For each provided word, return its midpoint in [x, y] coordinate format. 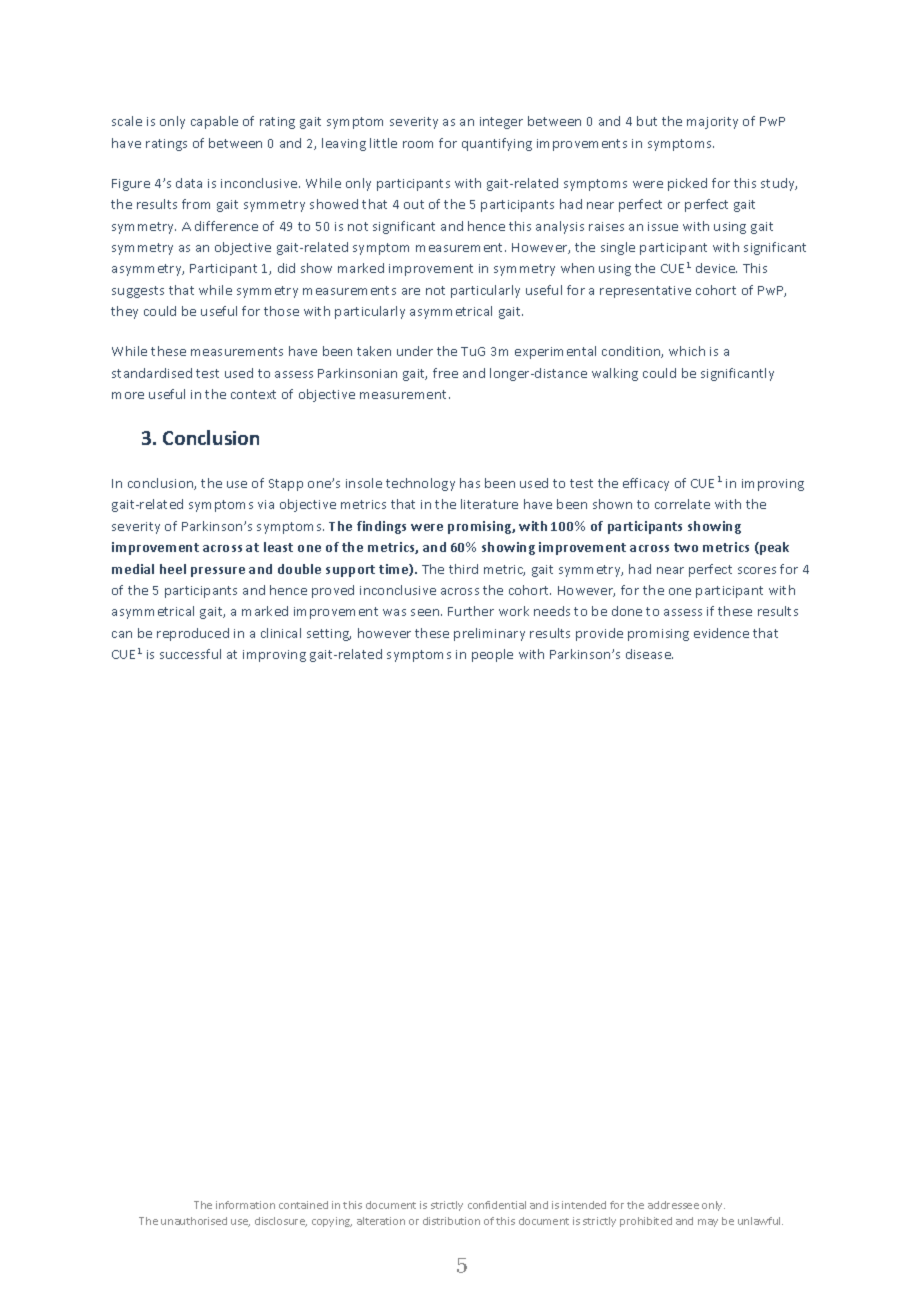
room [418, 144]
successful [190, 654]
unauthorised [194, 1221]
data [189, 183]
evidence [721, 633]
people [492, 655]
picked [687, 184]
